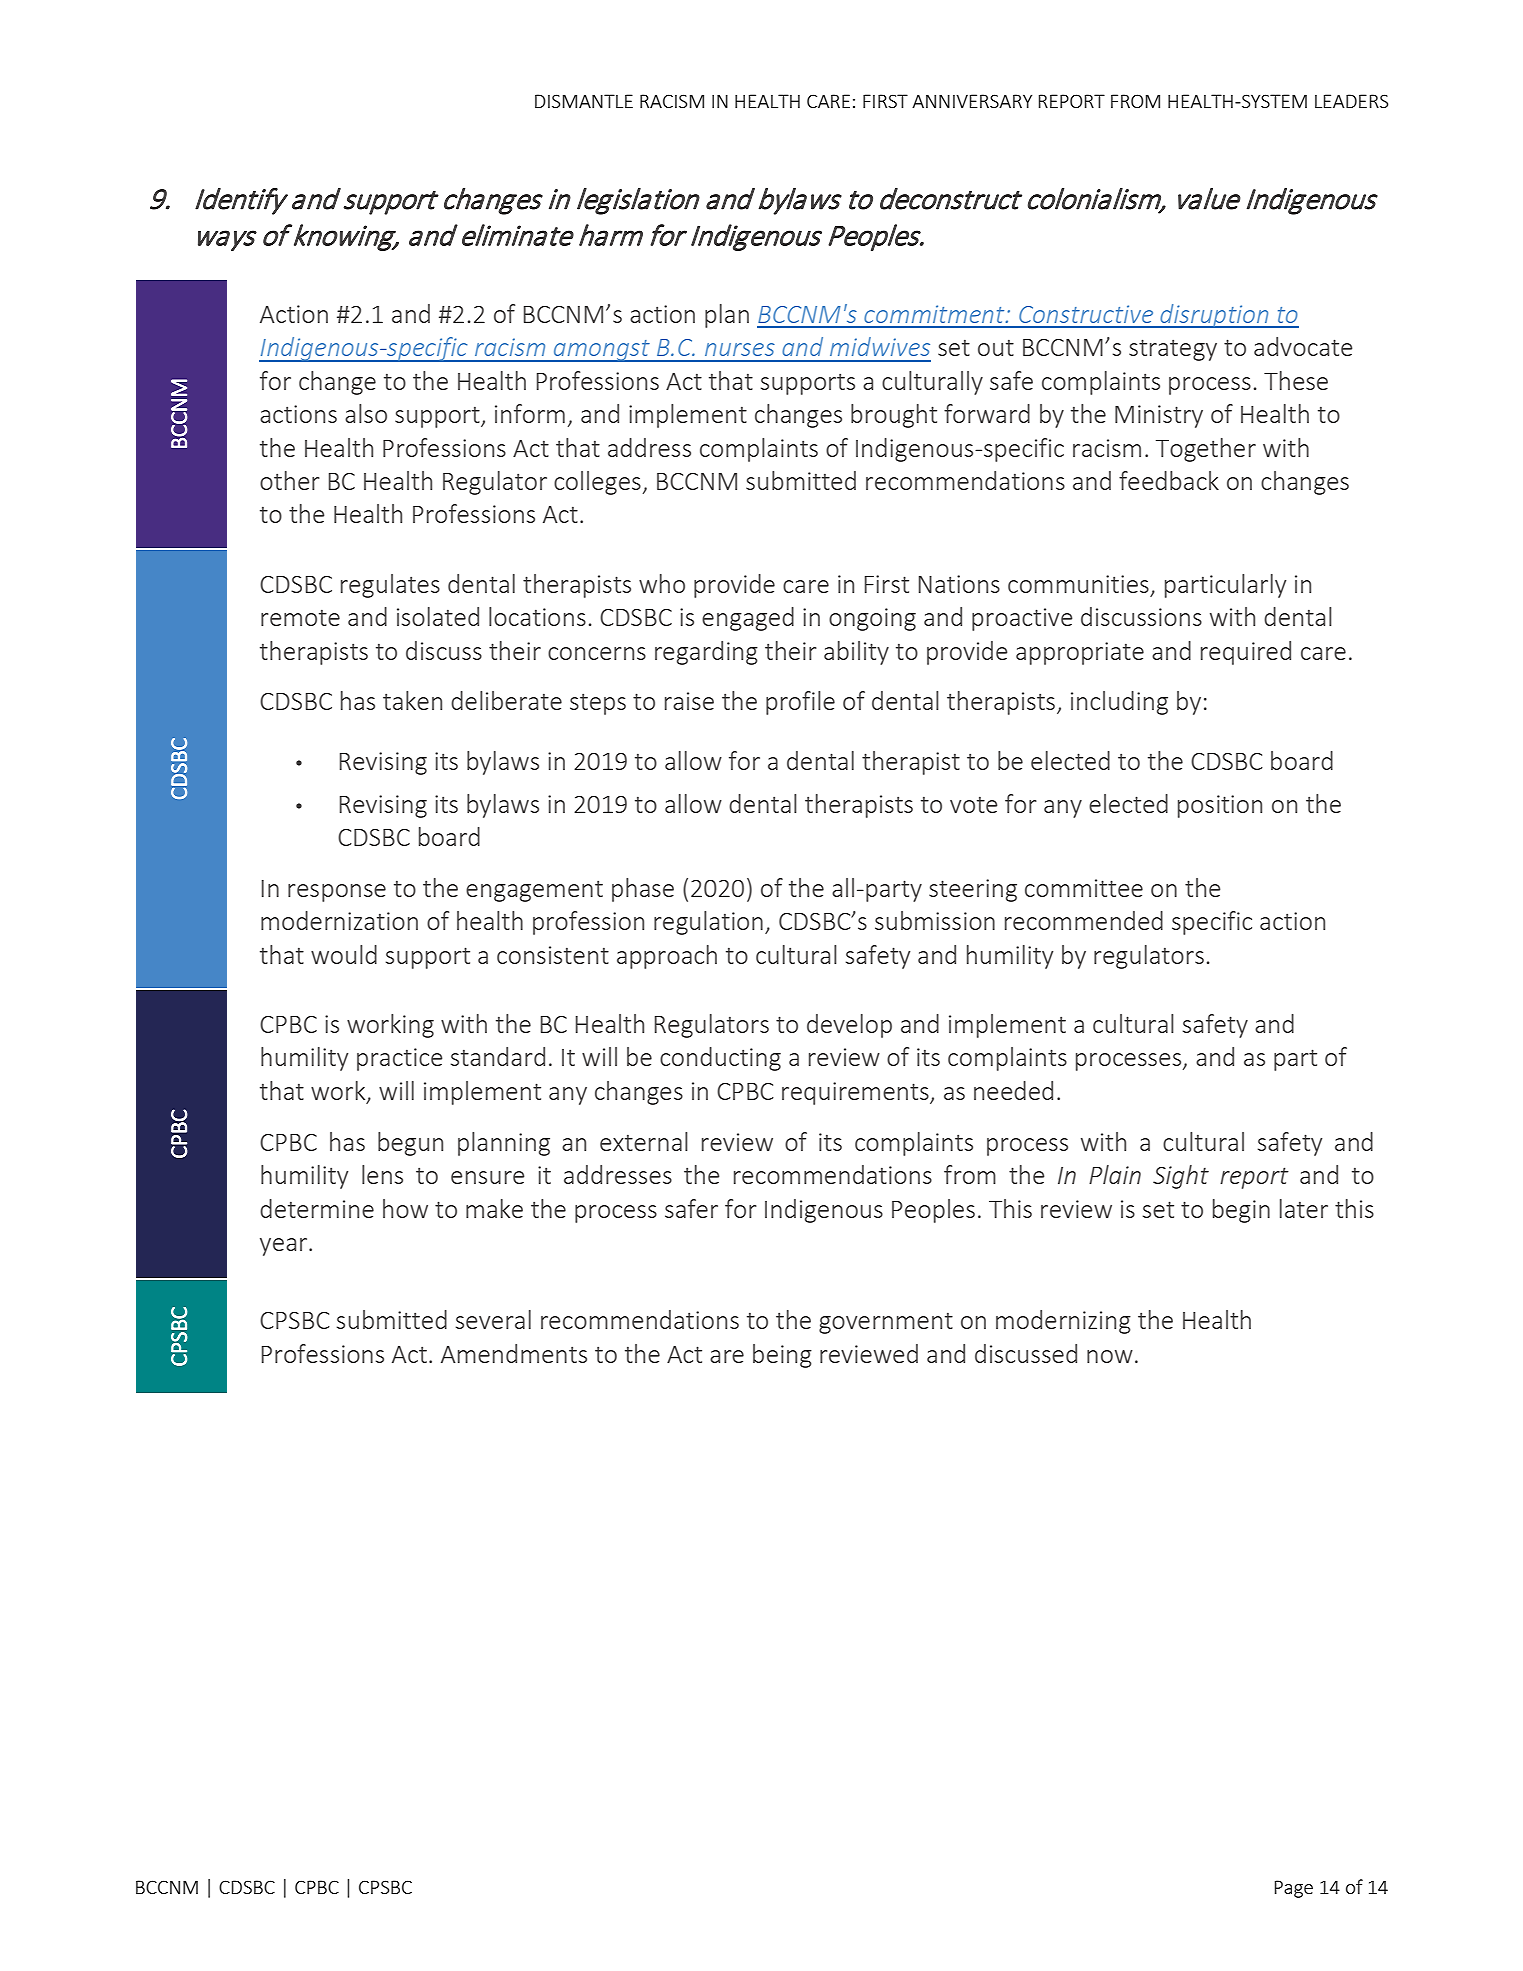 The height and width of the document is (1971, 1523). Describe the element at coordinates (584, 101) in the document. I see `DISMANTLE` at that location.
